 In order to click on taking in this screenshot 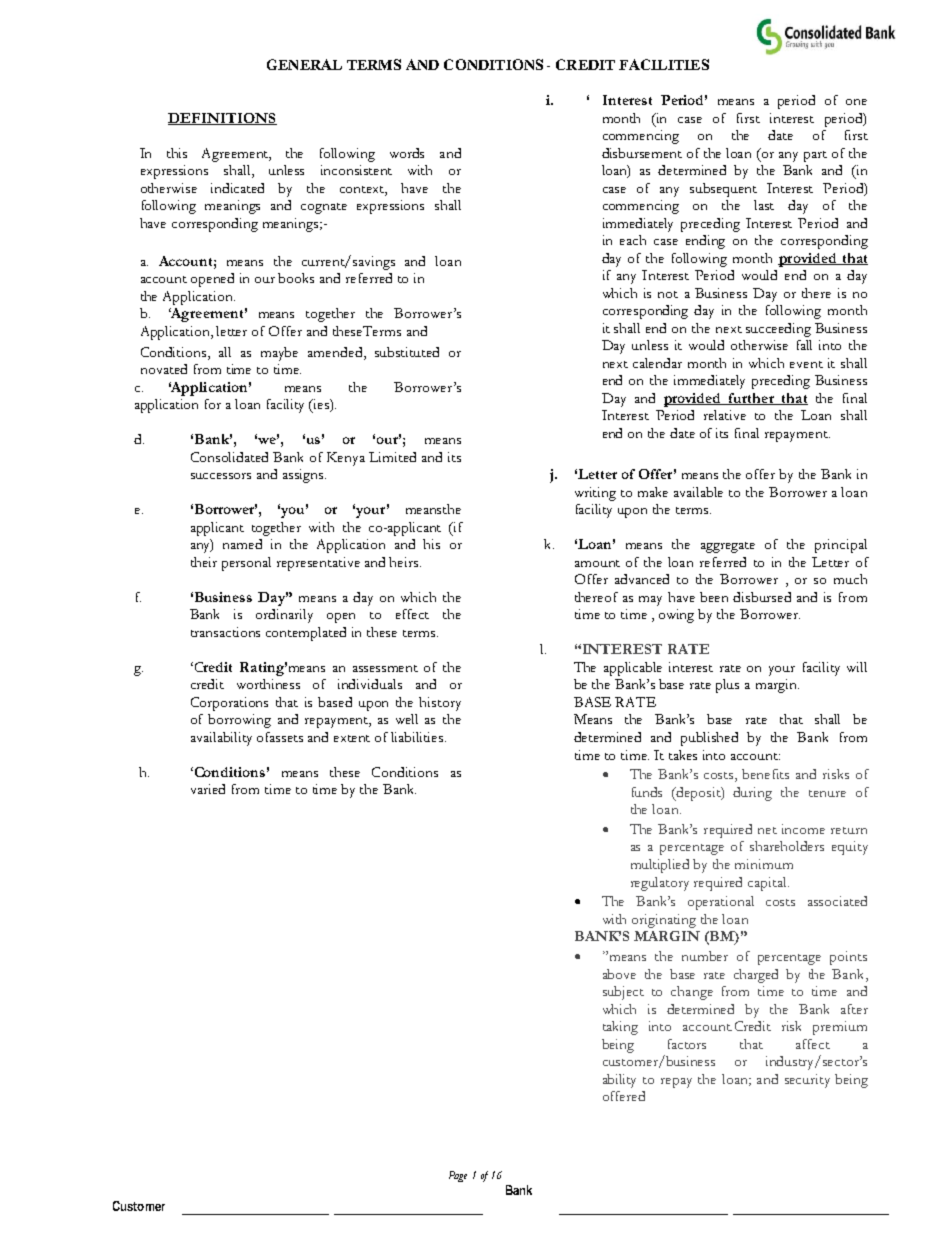, I will do `click(620, 1028)`.
